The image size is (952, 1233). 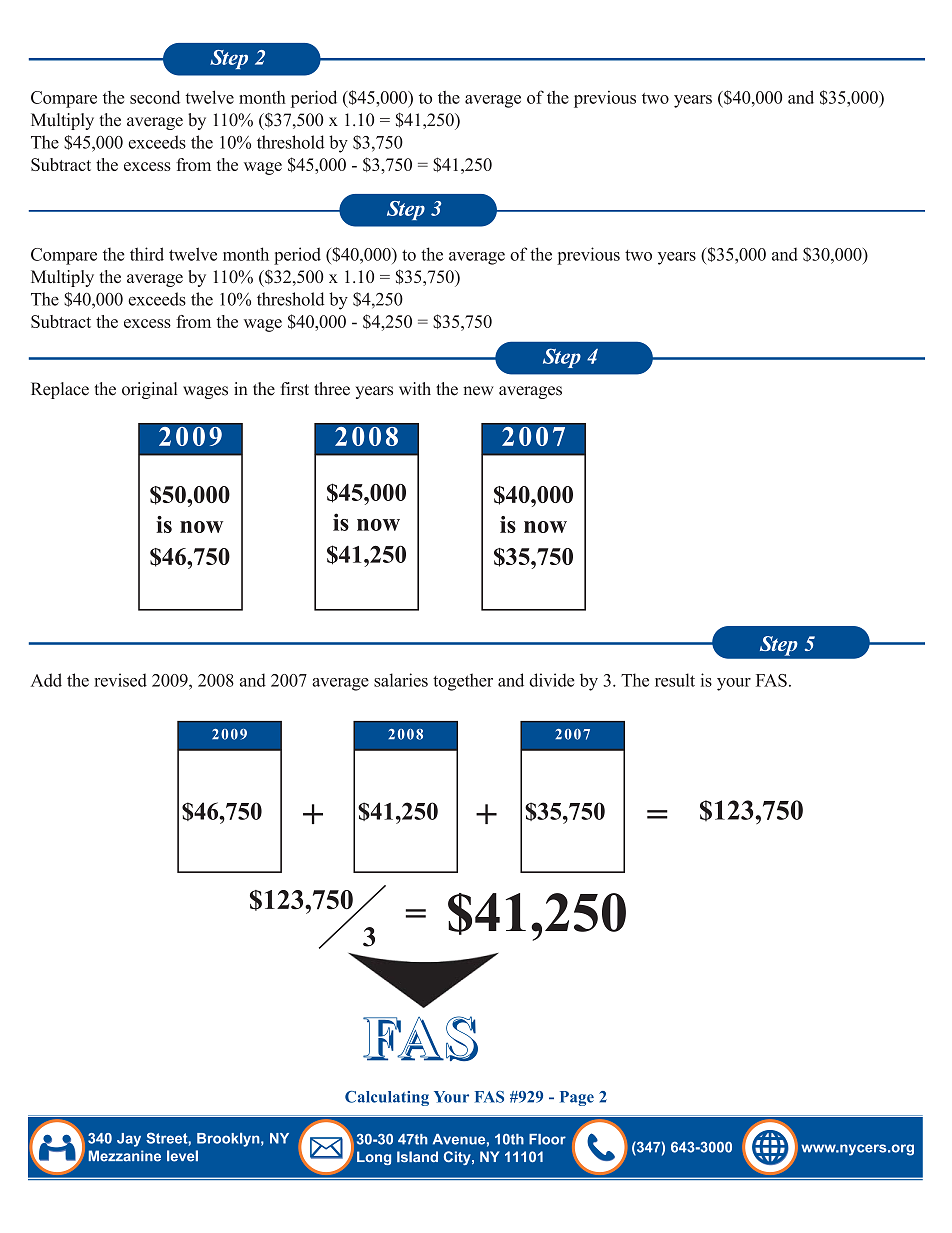 What do you see at coordinates (120, 680) in the screenshot?
I see `revised` at bounding box center [120, 680].
